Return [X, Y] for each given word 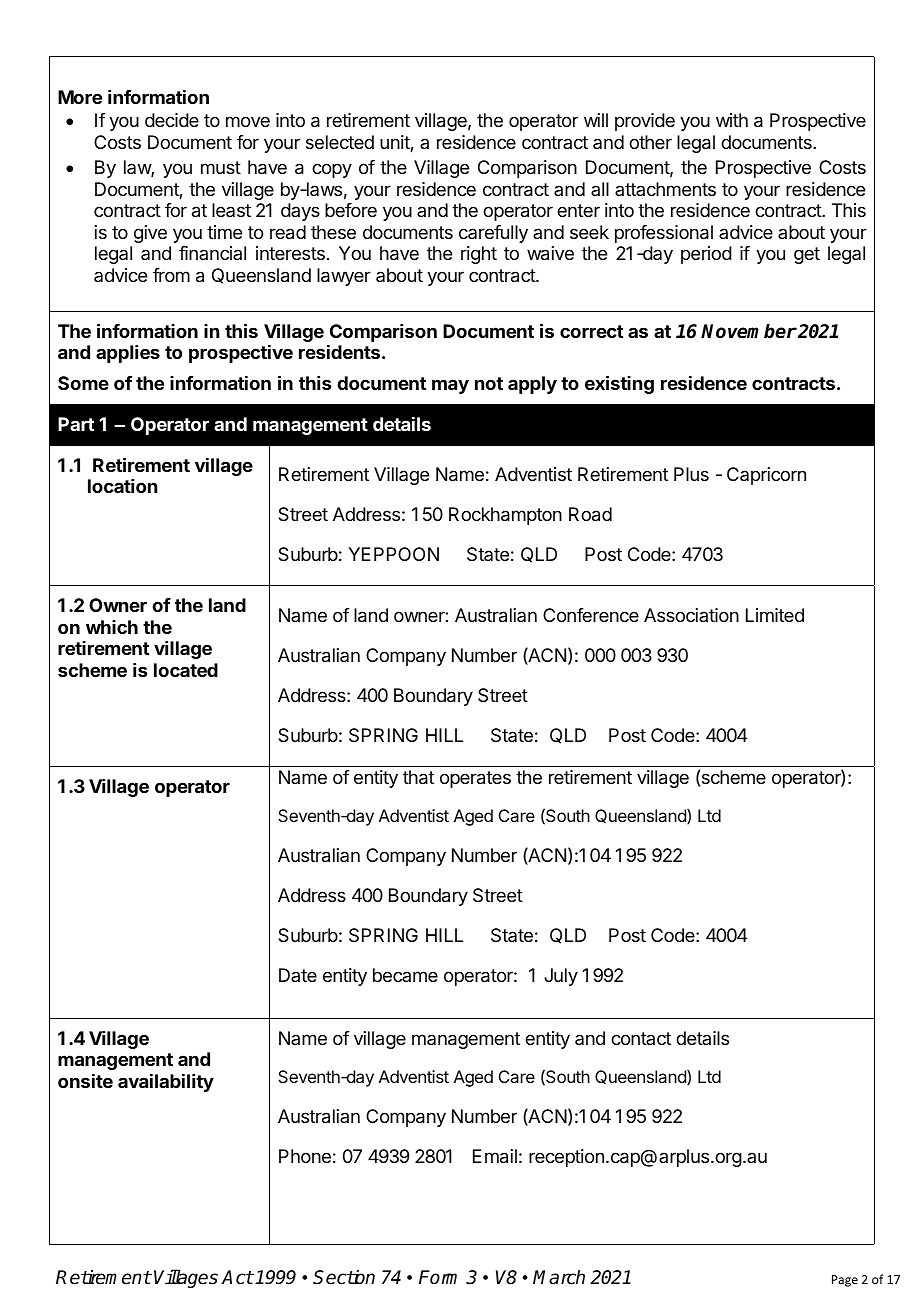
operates [475, 779]
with [732, 120]
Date [298, 975]
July [561, 977]
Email [495, 1156]
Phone [305, 1156]
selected [340, 142]
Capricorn [766, 476]
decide [172, 120]
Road [590, 514]
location [122, 486]
